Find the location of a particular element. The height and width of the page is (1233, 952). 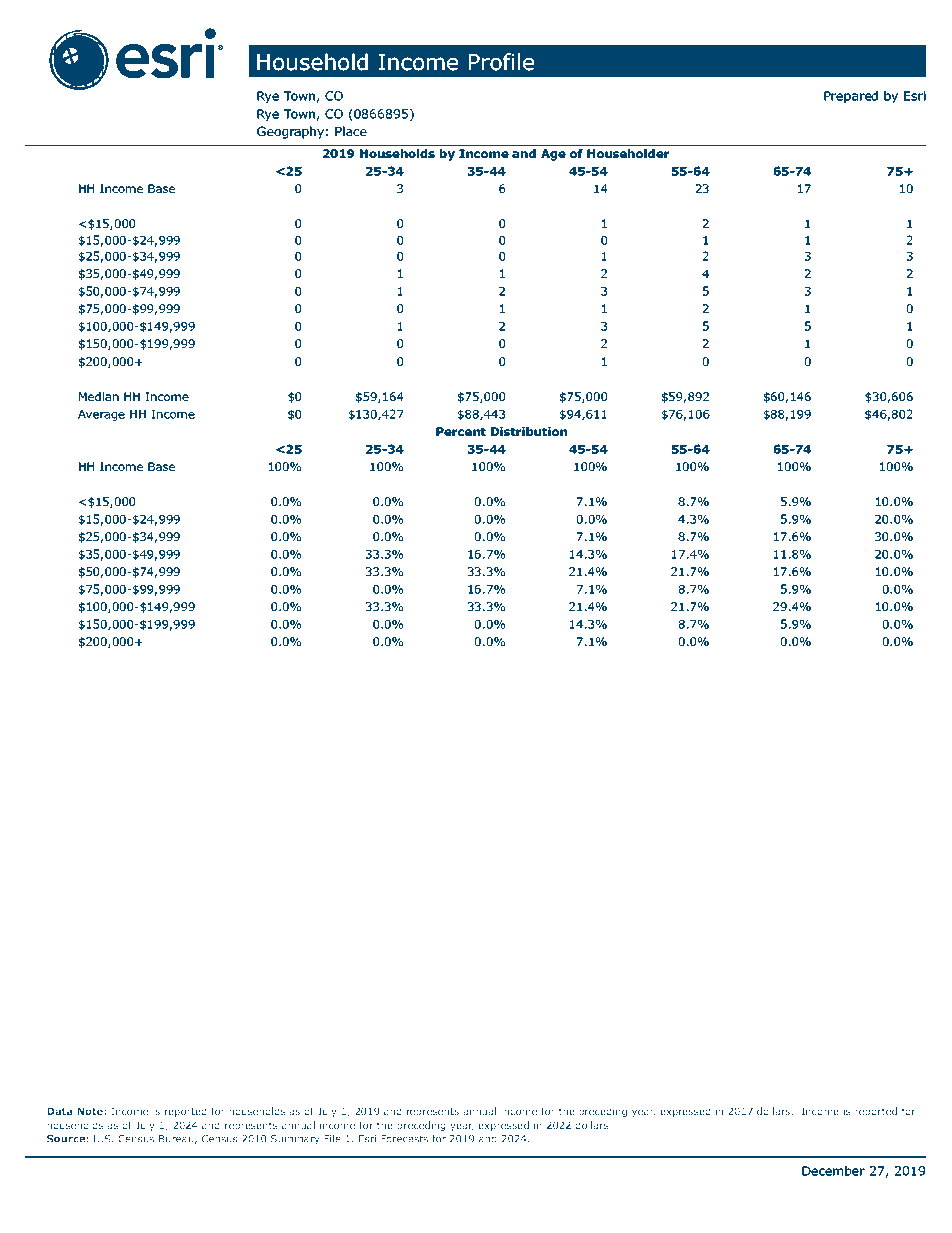

Median is located at coordinates (99, 396).
